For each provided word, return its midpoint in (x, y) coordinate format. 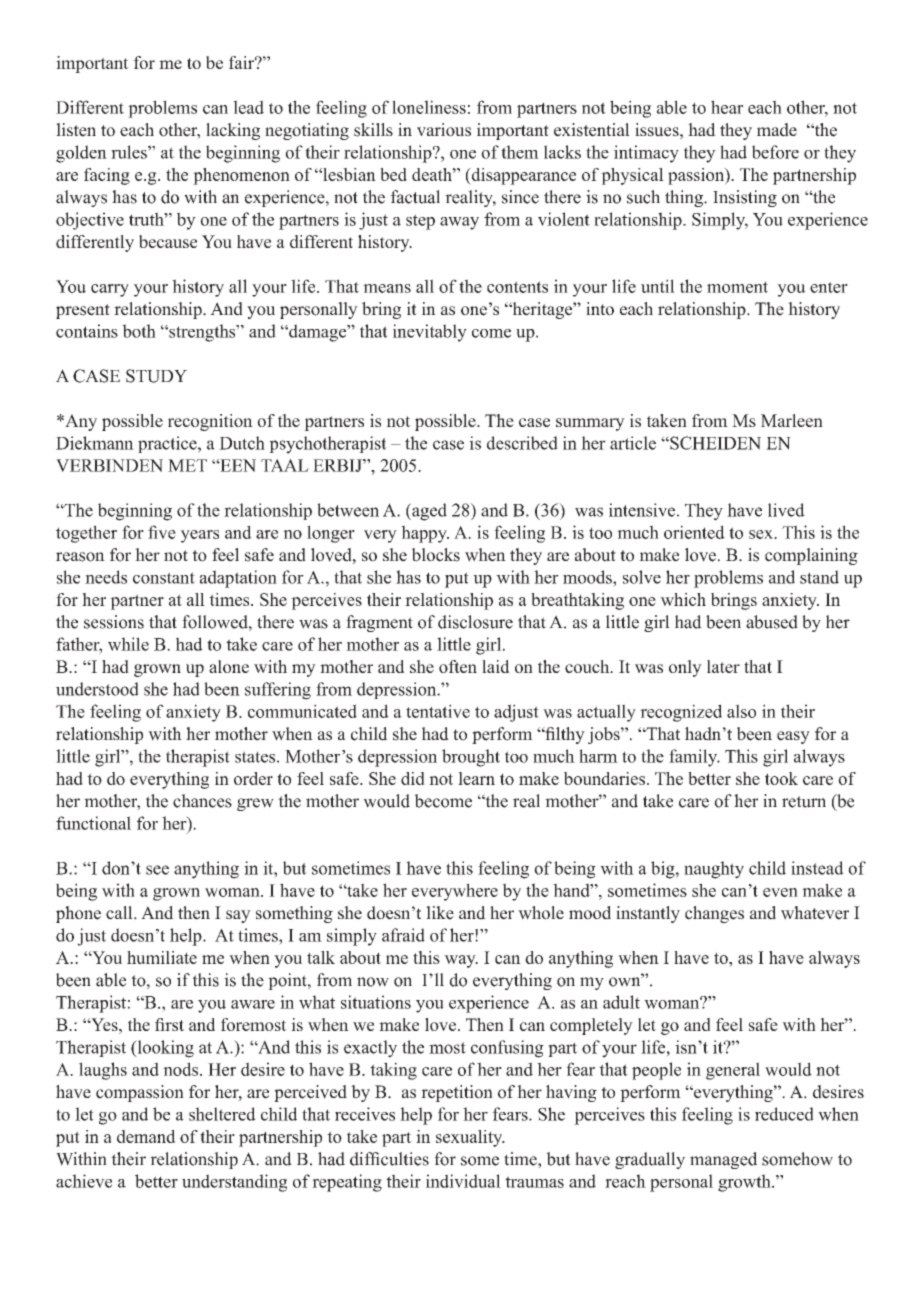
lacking (233, 131)
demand (146, 1136)
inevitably (430, 333)
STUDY (156, 376)
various (444, 130)
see (157, 870)
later (723, 666)
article (633, 443)
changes (714, 914)
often (458, 666)
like (440, 913)
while (128, 644)
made (777, 130)
